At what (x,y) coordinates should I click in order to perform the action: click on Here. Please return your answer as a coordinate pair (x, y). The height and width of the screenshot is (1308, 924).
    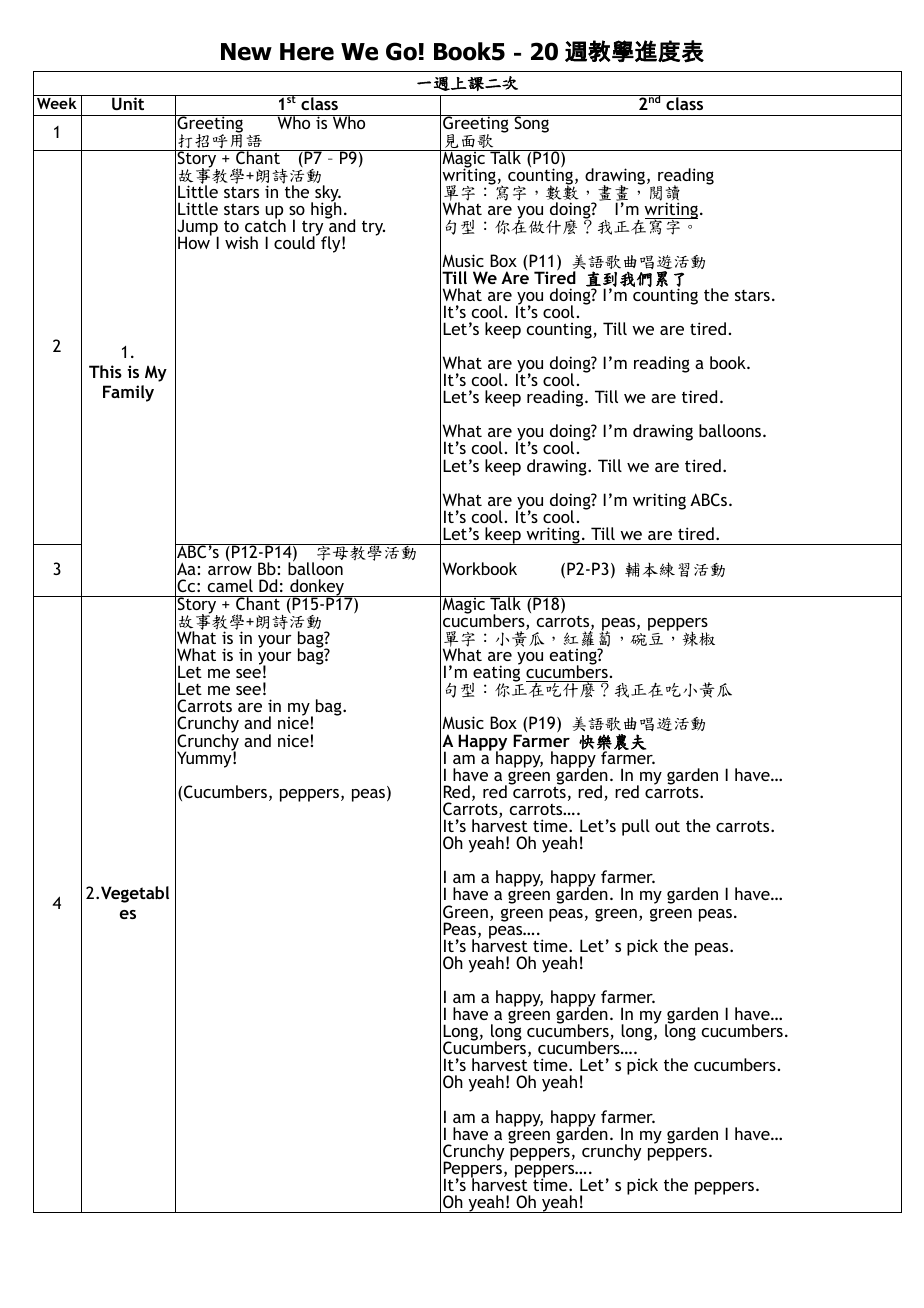
    Looking at the image, I should click on (307, 52).
